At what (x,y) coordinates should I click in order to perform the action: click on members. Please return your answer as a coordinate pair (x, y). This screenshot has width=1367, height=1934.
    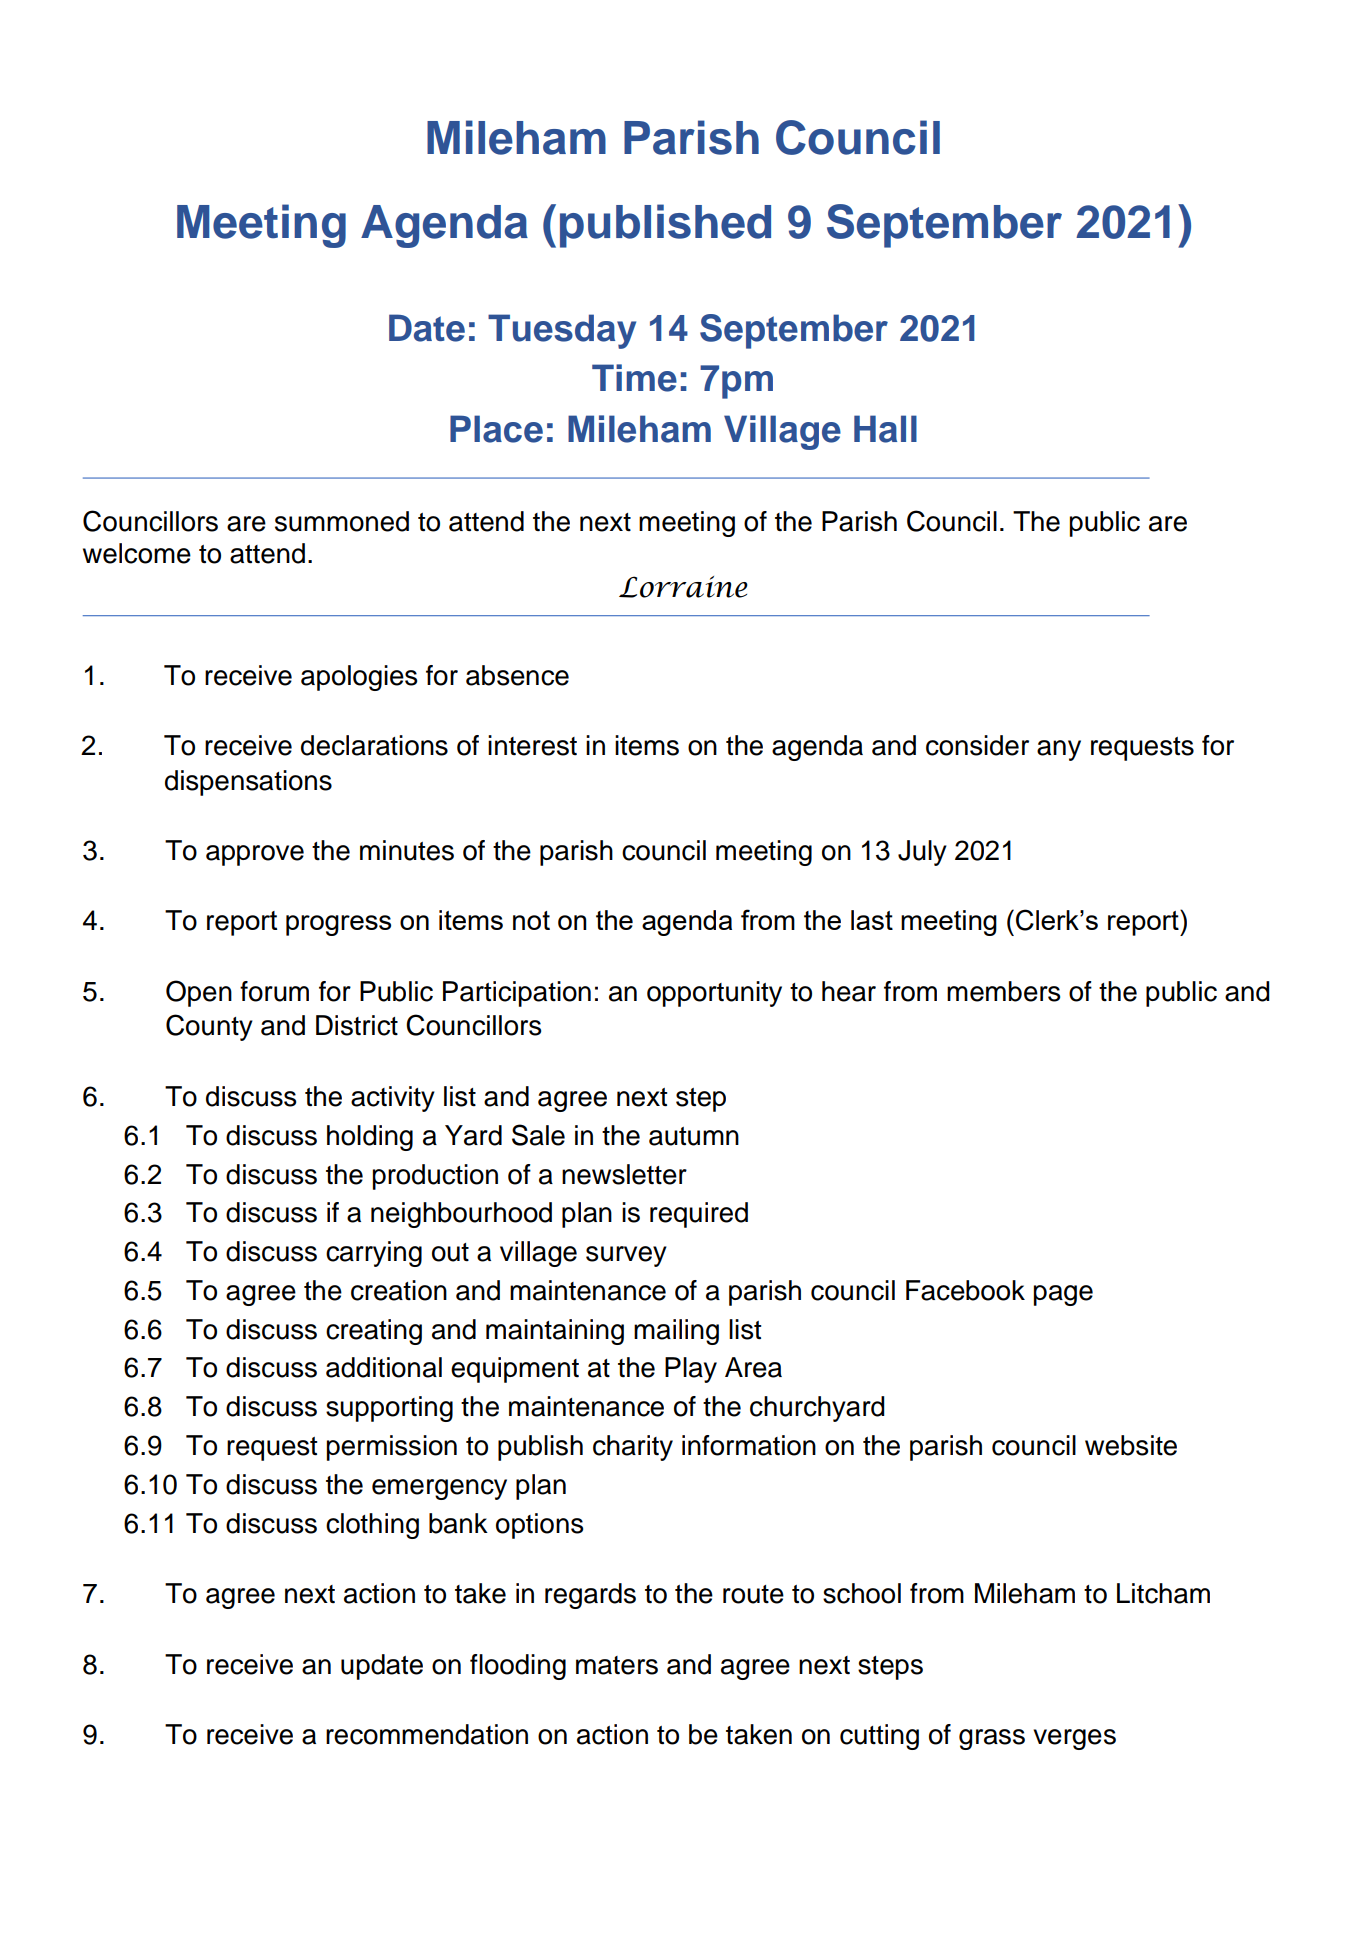
    Looking at the image, I should click on (1003, 991).
